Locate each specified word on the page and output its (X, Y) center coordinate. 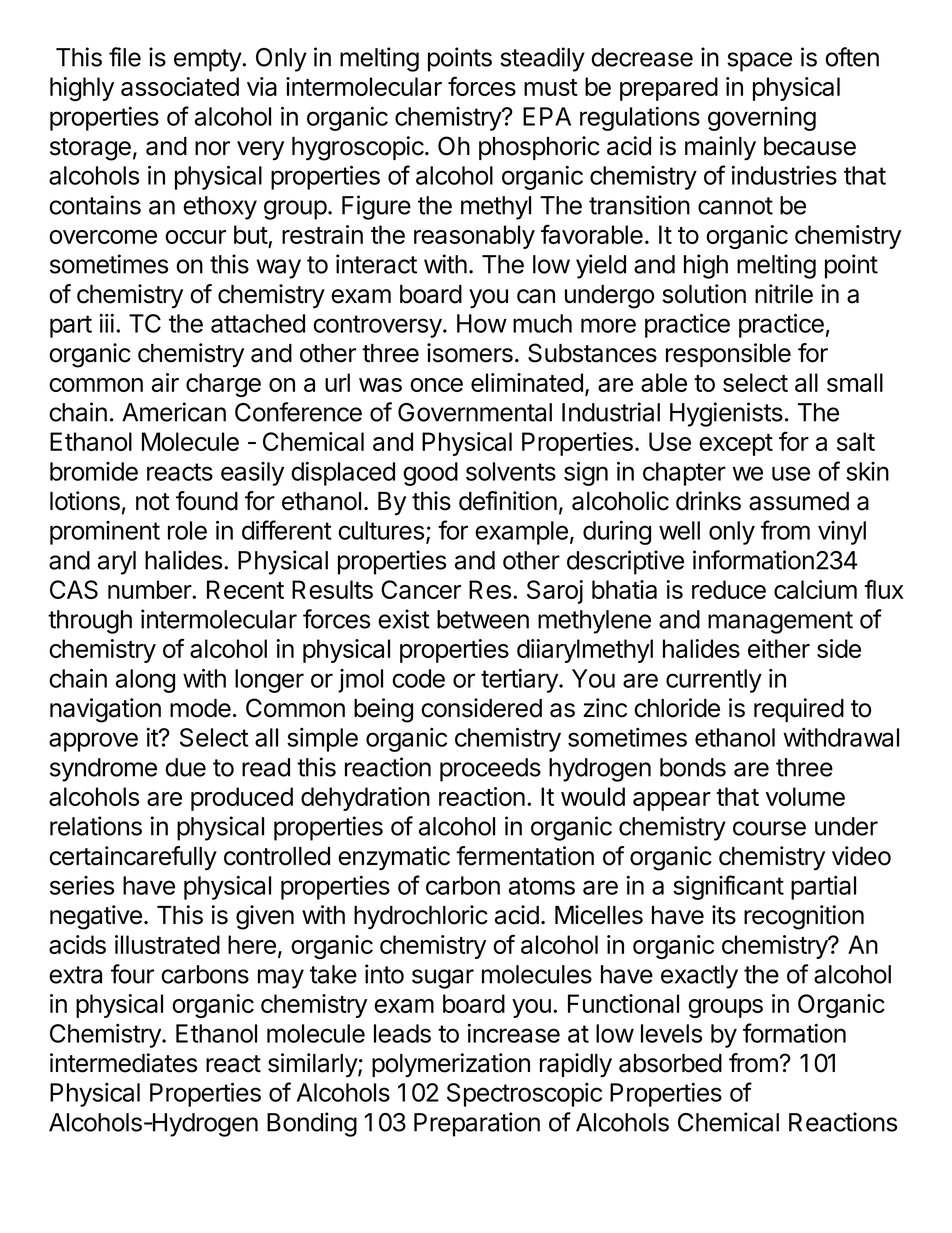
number (150, 589)
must (551, 87)
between (483, 619)
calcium (815, 589)
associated (180, 86)
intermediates (123, 1063)
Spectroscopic (524, 1095)
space (759, 62)
